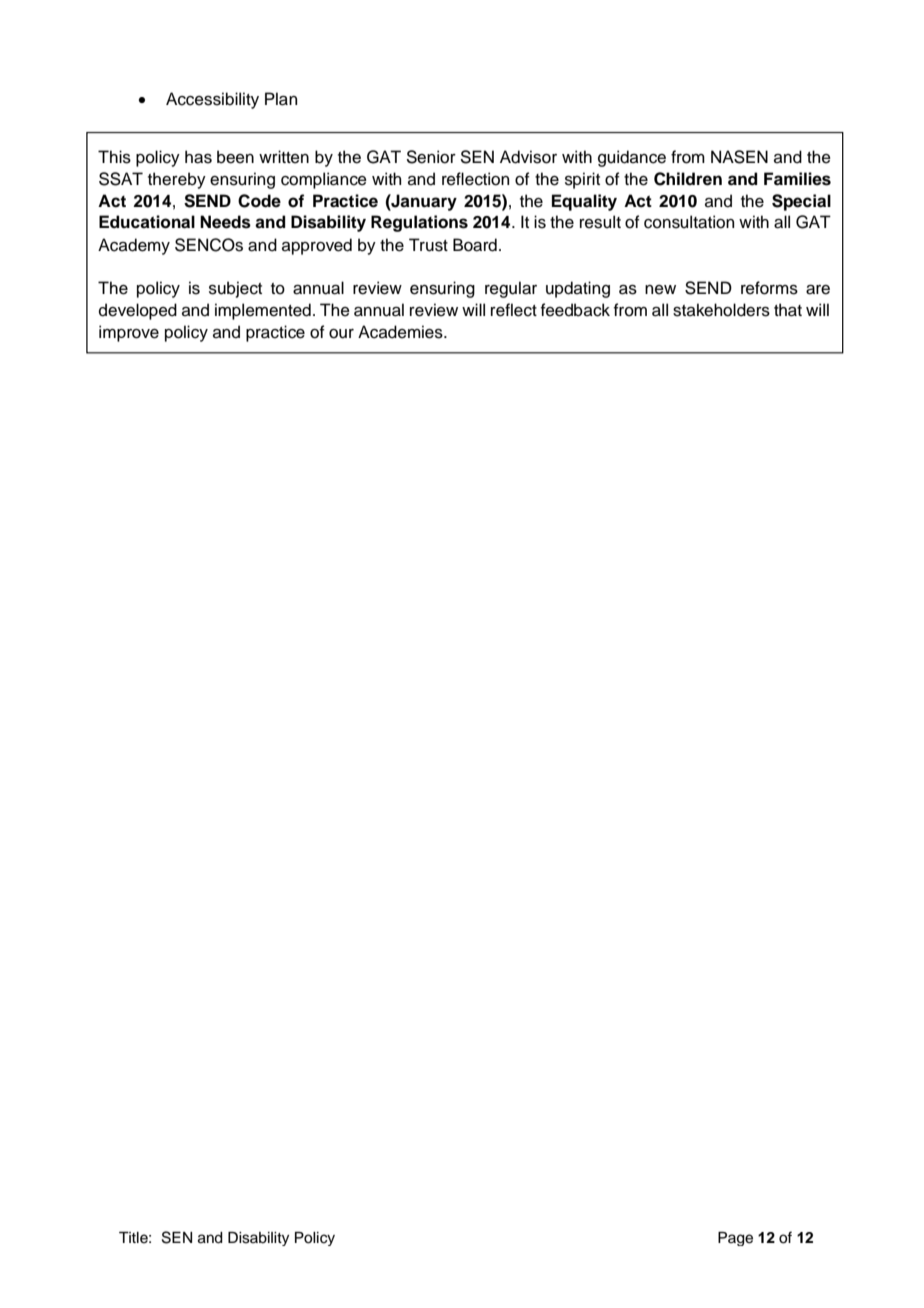  I want to click on Academies, so click(401, 332).
